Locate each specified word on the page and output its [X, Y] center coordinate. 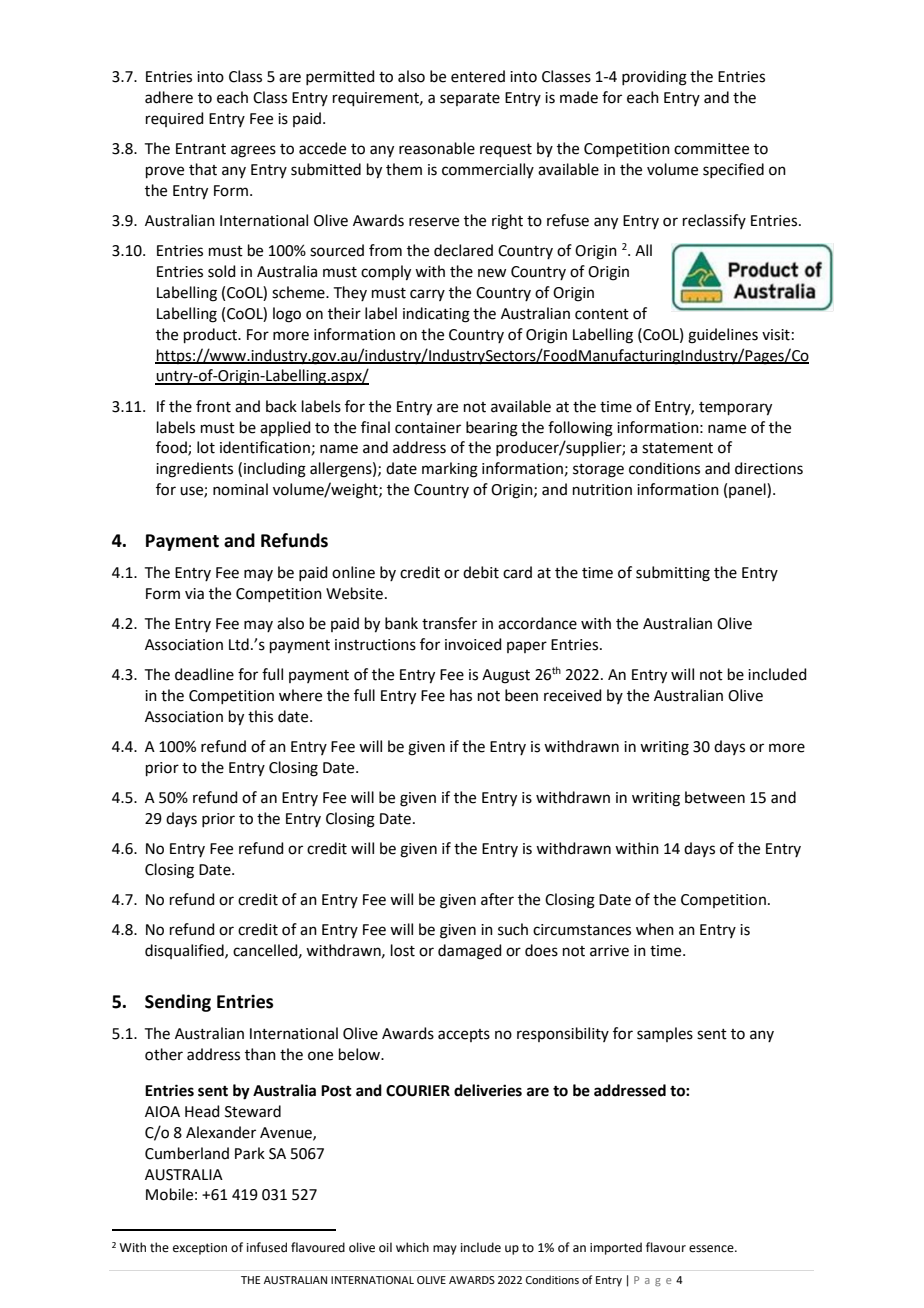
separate [470, 99]
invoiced [473, 644]
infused [267, 1247]
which [412, 1247]
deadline [204, 674]
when [655, 929]
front [213, 406]
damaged [470, 952]
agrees [253, 151]
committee [711, 149]
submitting [673, 574]
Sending [178, 1003]
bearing [492, 429]
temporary [735, 409]
